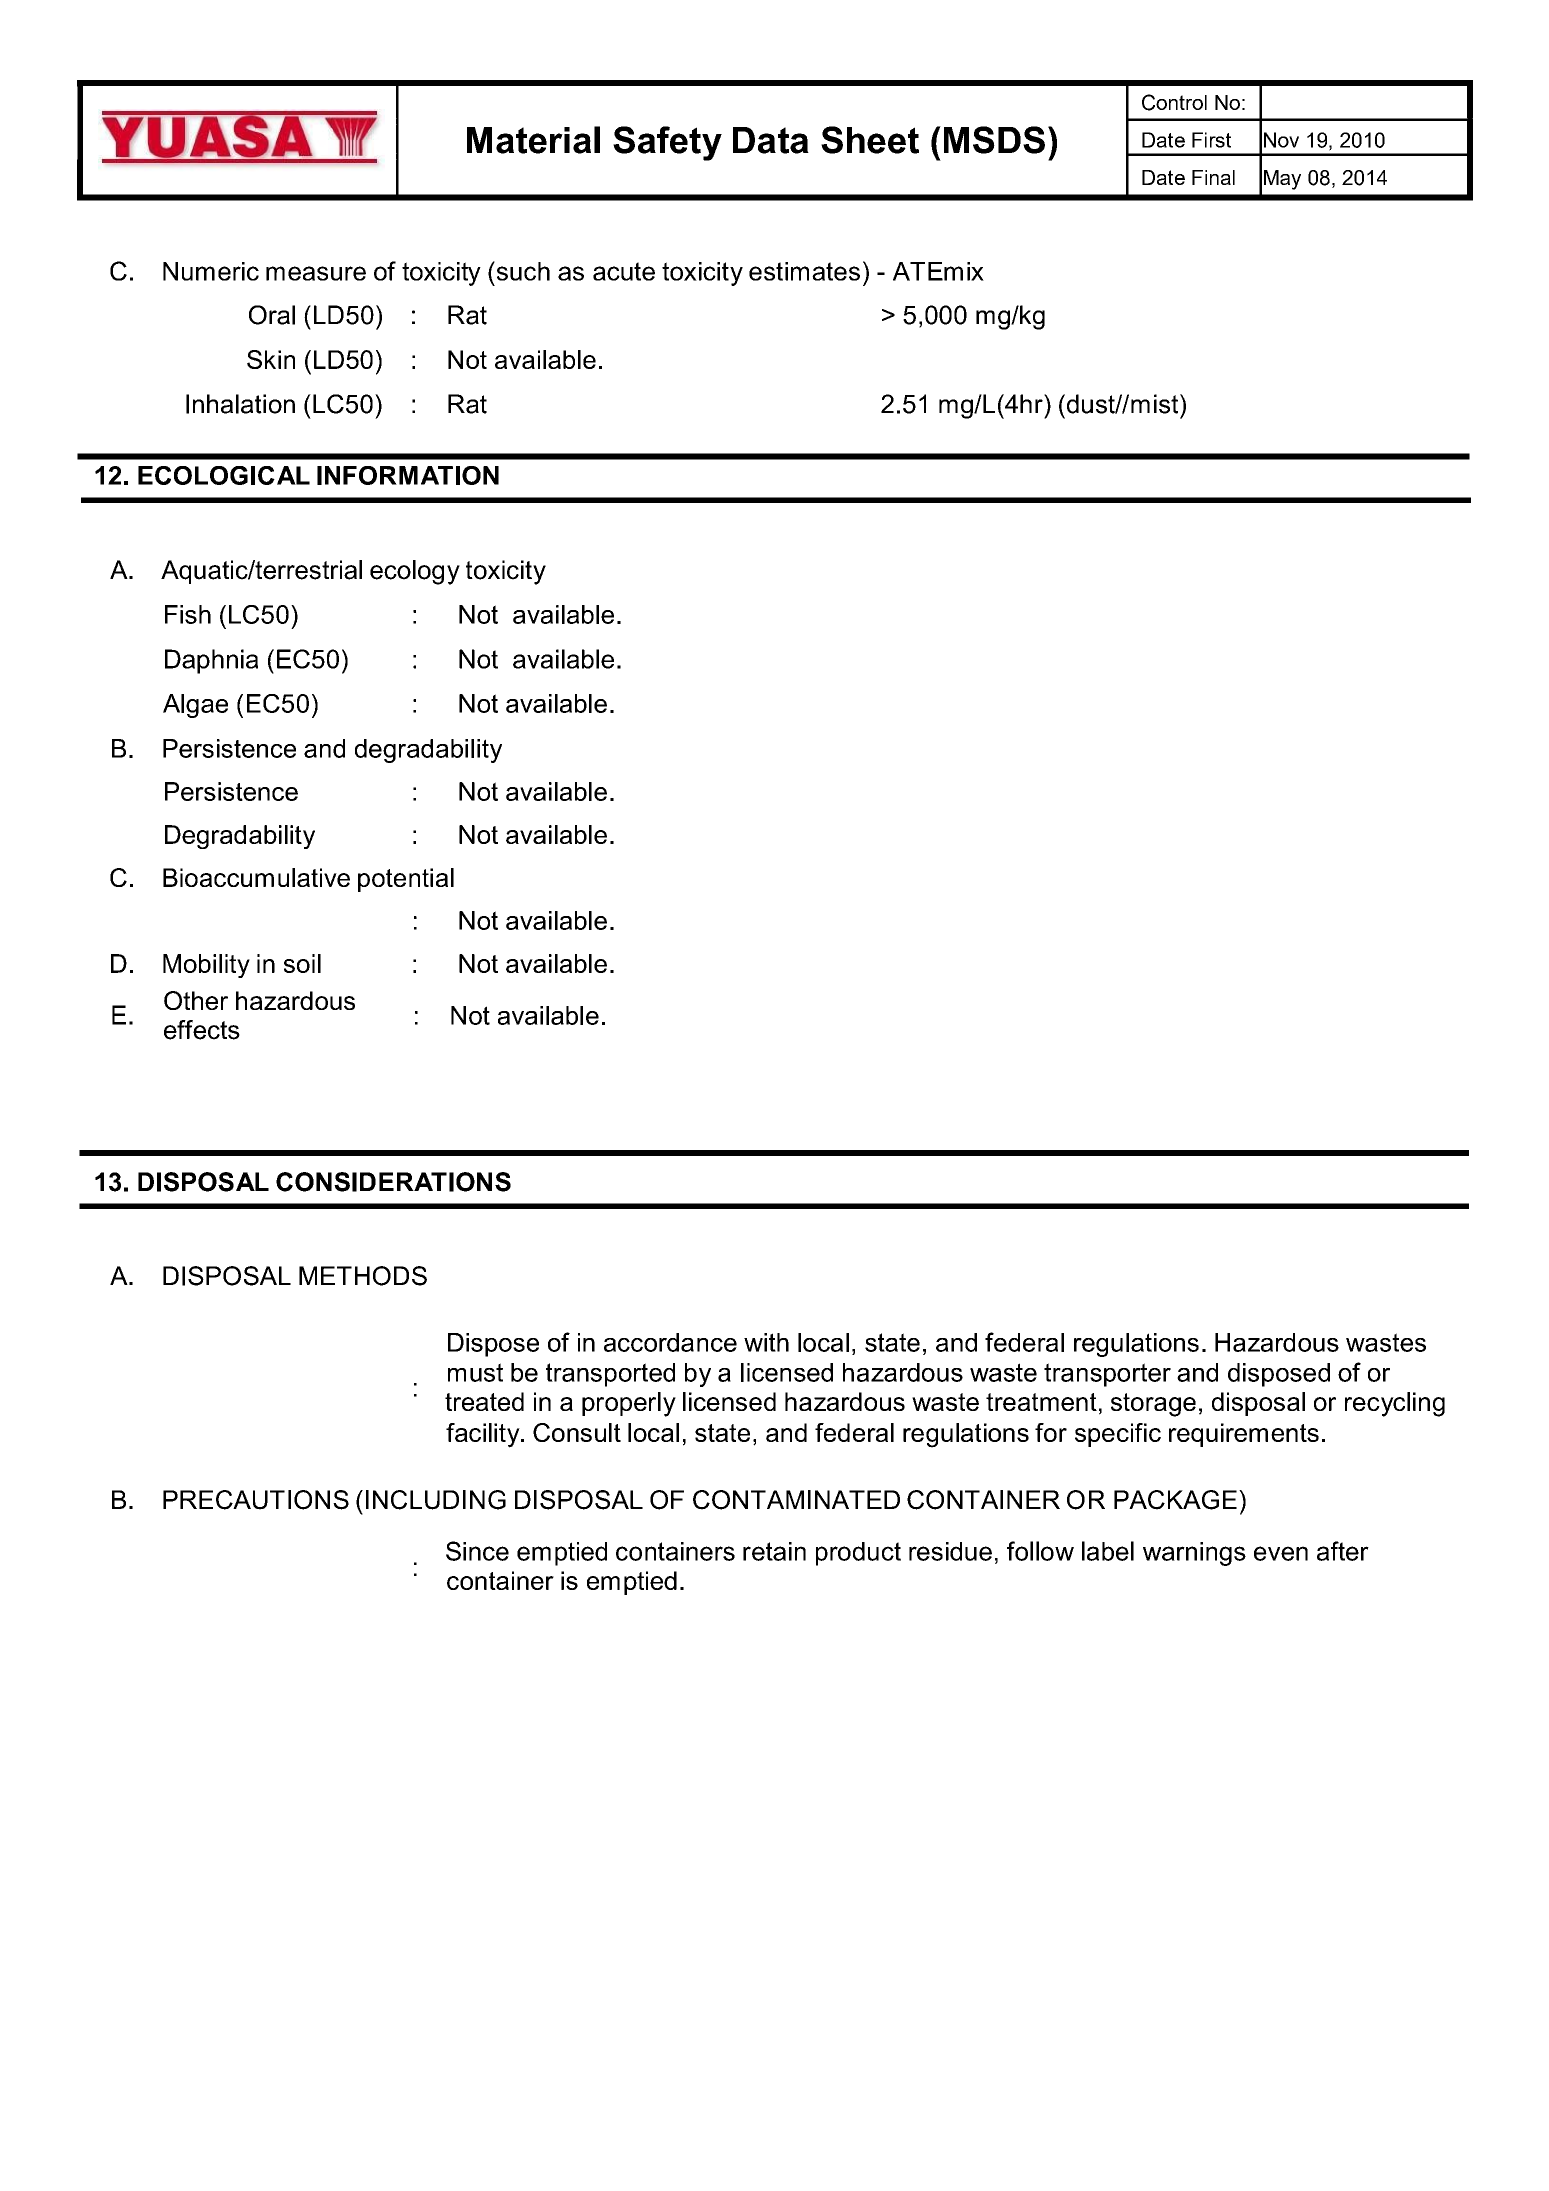 The image size is (1549, 2191). I want to click on potential, so click(406, 880).
